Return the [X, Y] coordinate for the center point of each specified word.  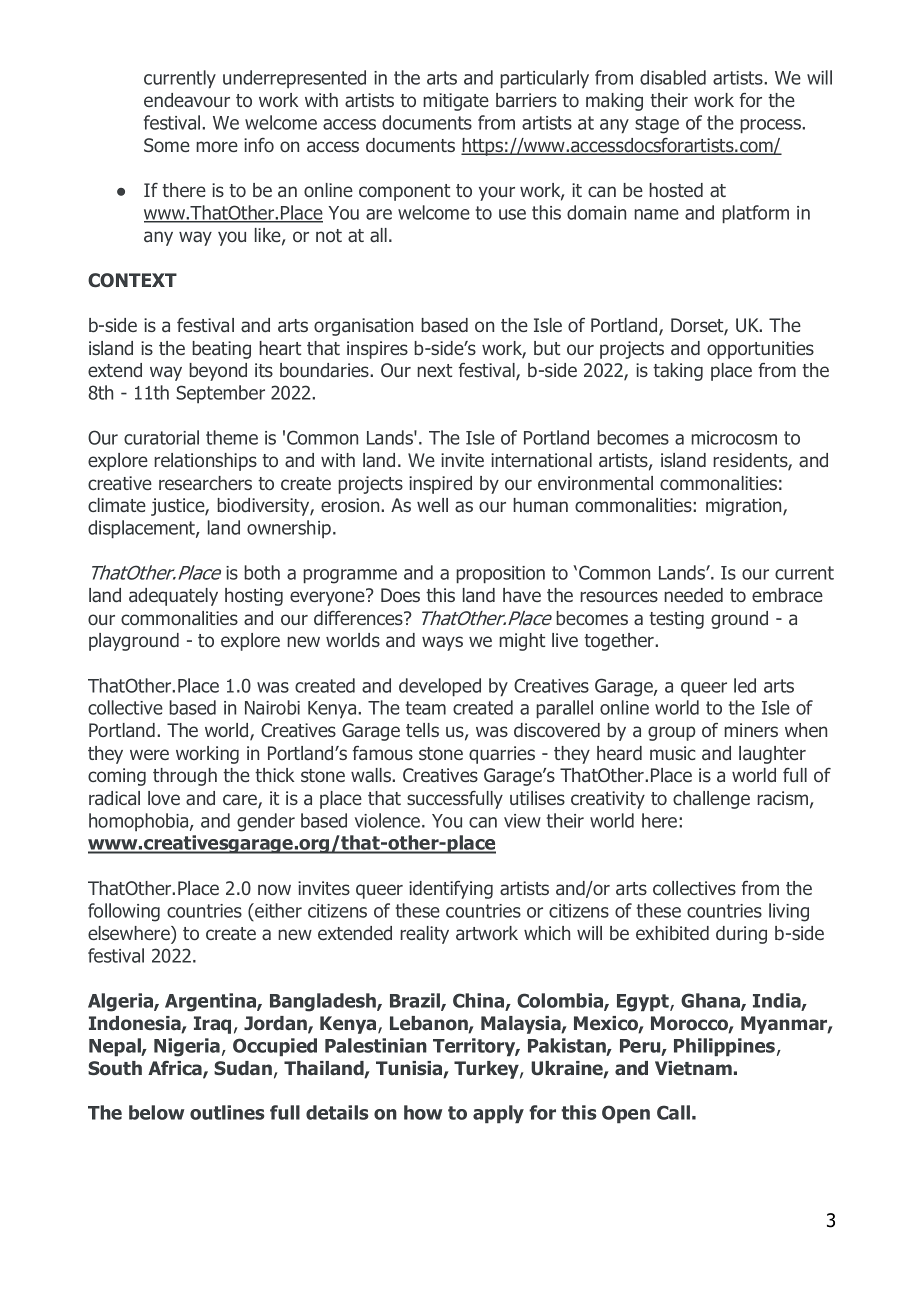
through [185, 777]
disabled [673, 77]
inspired [440, 485]
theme [232, 437]
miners [751, 730]
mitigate [456, 102]
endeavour [187, 100]
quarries [502, 755]
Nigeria [187, 1047]
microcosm [734, 438]
